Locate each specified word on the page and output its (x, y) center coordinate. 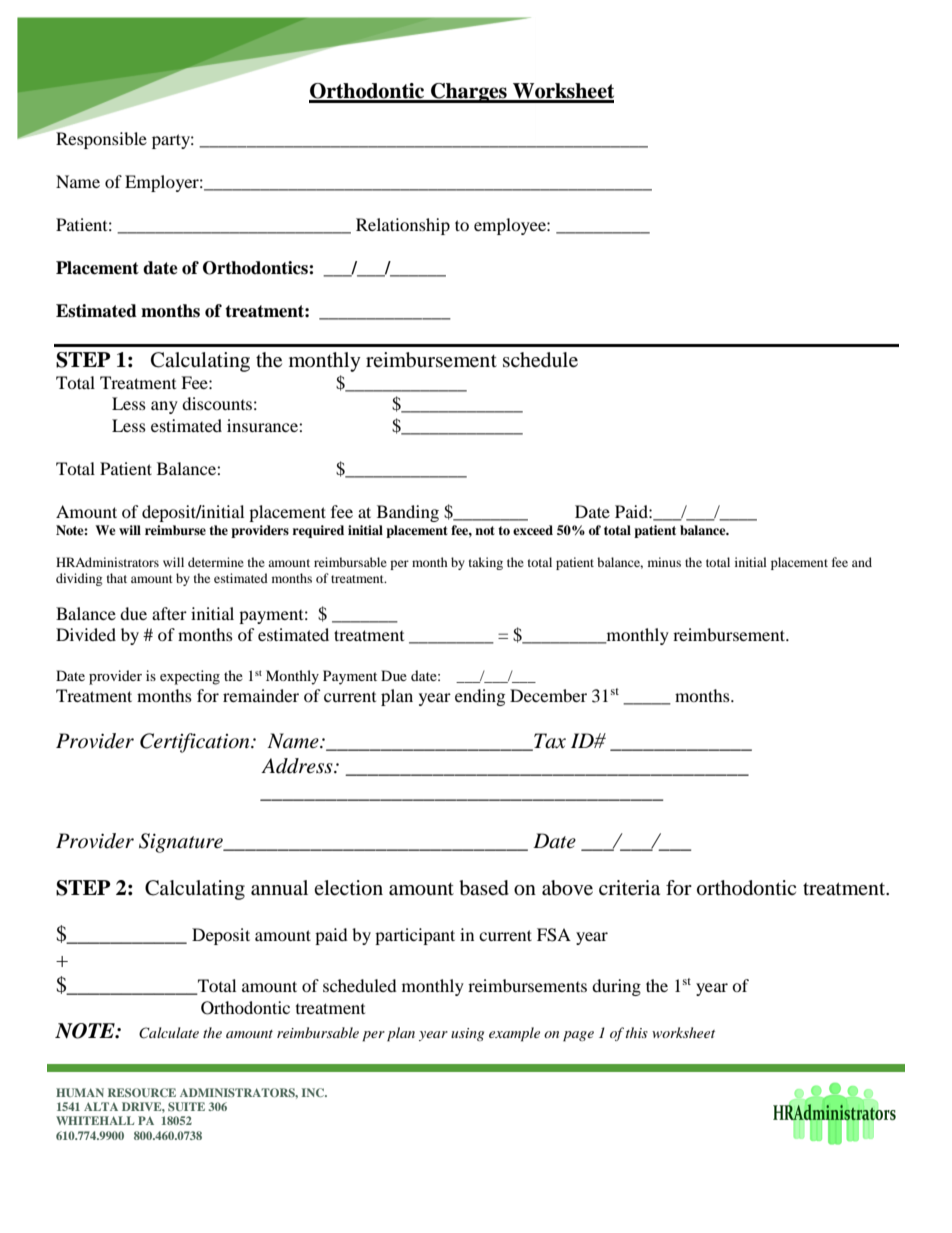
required (318, 531)
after (169, 613)
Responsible (101, 140)
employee (511, 226)
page (578, 1036)
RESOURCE (142, 1092)
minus (664, 562)
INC (314, 1092)
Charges (469, 93)
